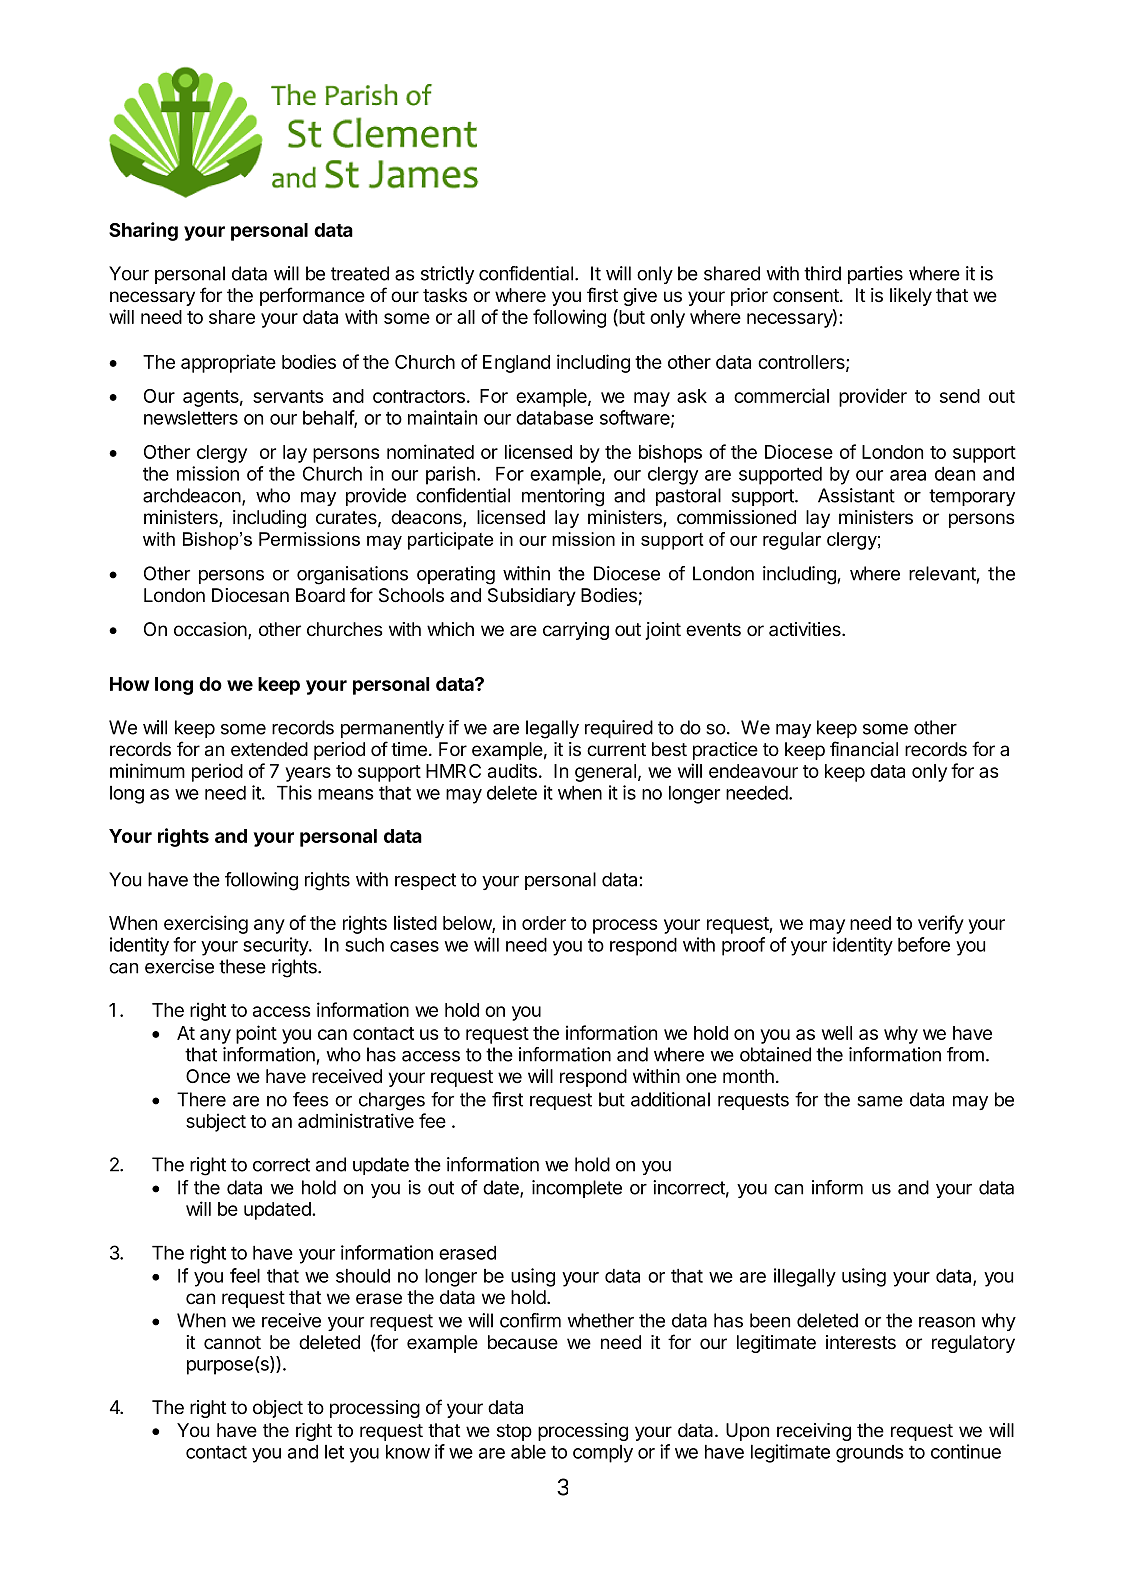  I want to click on performance, so click(312, 296).
